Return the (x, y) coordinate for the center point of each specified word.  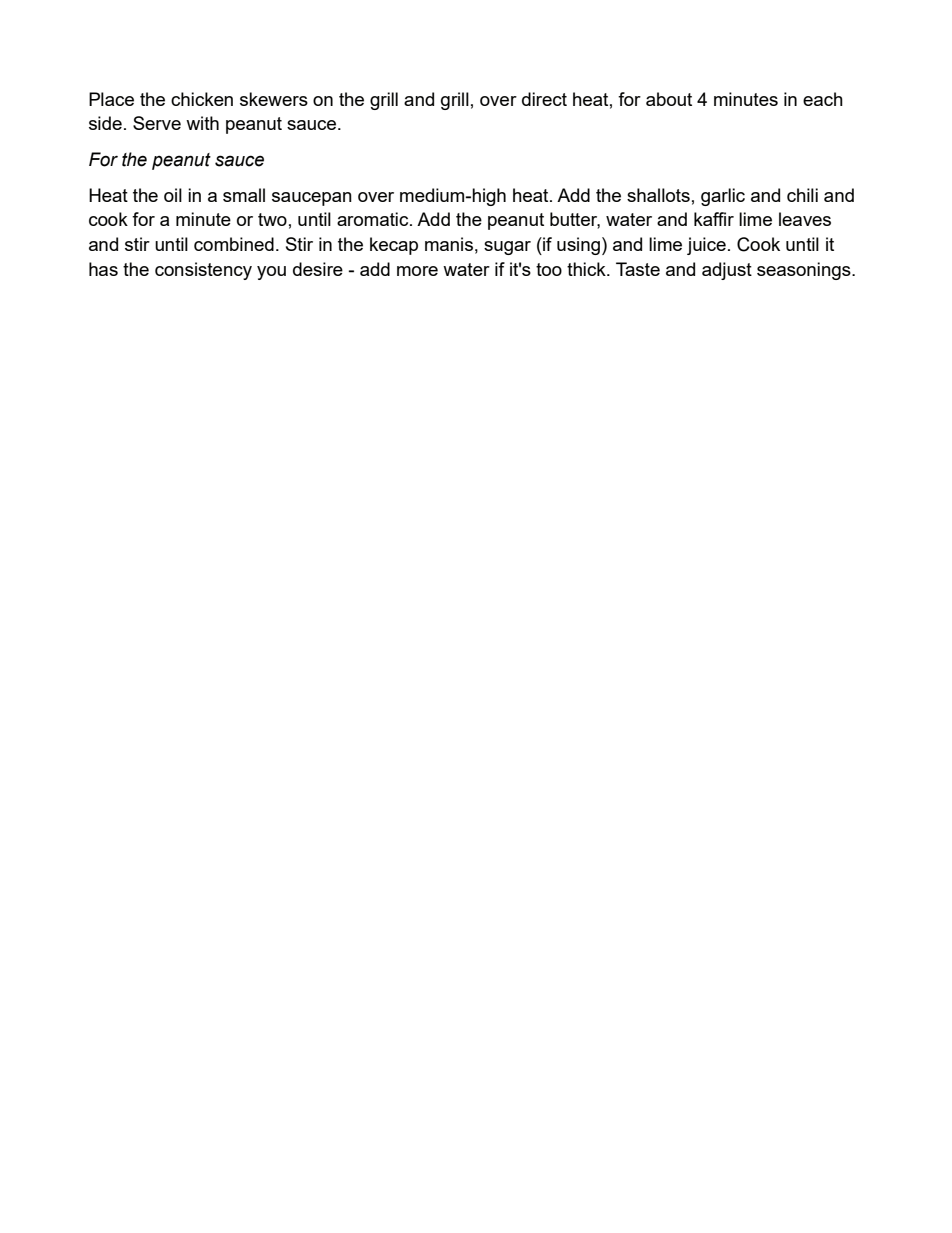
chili (802, 195)
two (272, 219)
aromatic (374, 219)
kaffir (714, 219)
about (669, 99)
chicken (202, 99)
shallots (658, 195)
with (202, 123)
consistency (203, 271)
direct (544, 99)
